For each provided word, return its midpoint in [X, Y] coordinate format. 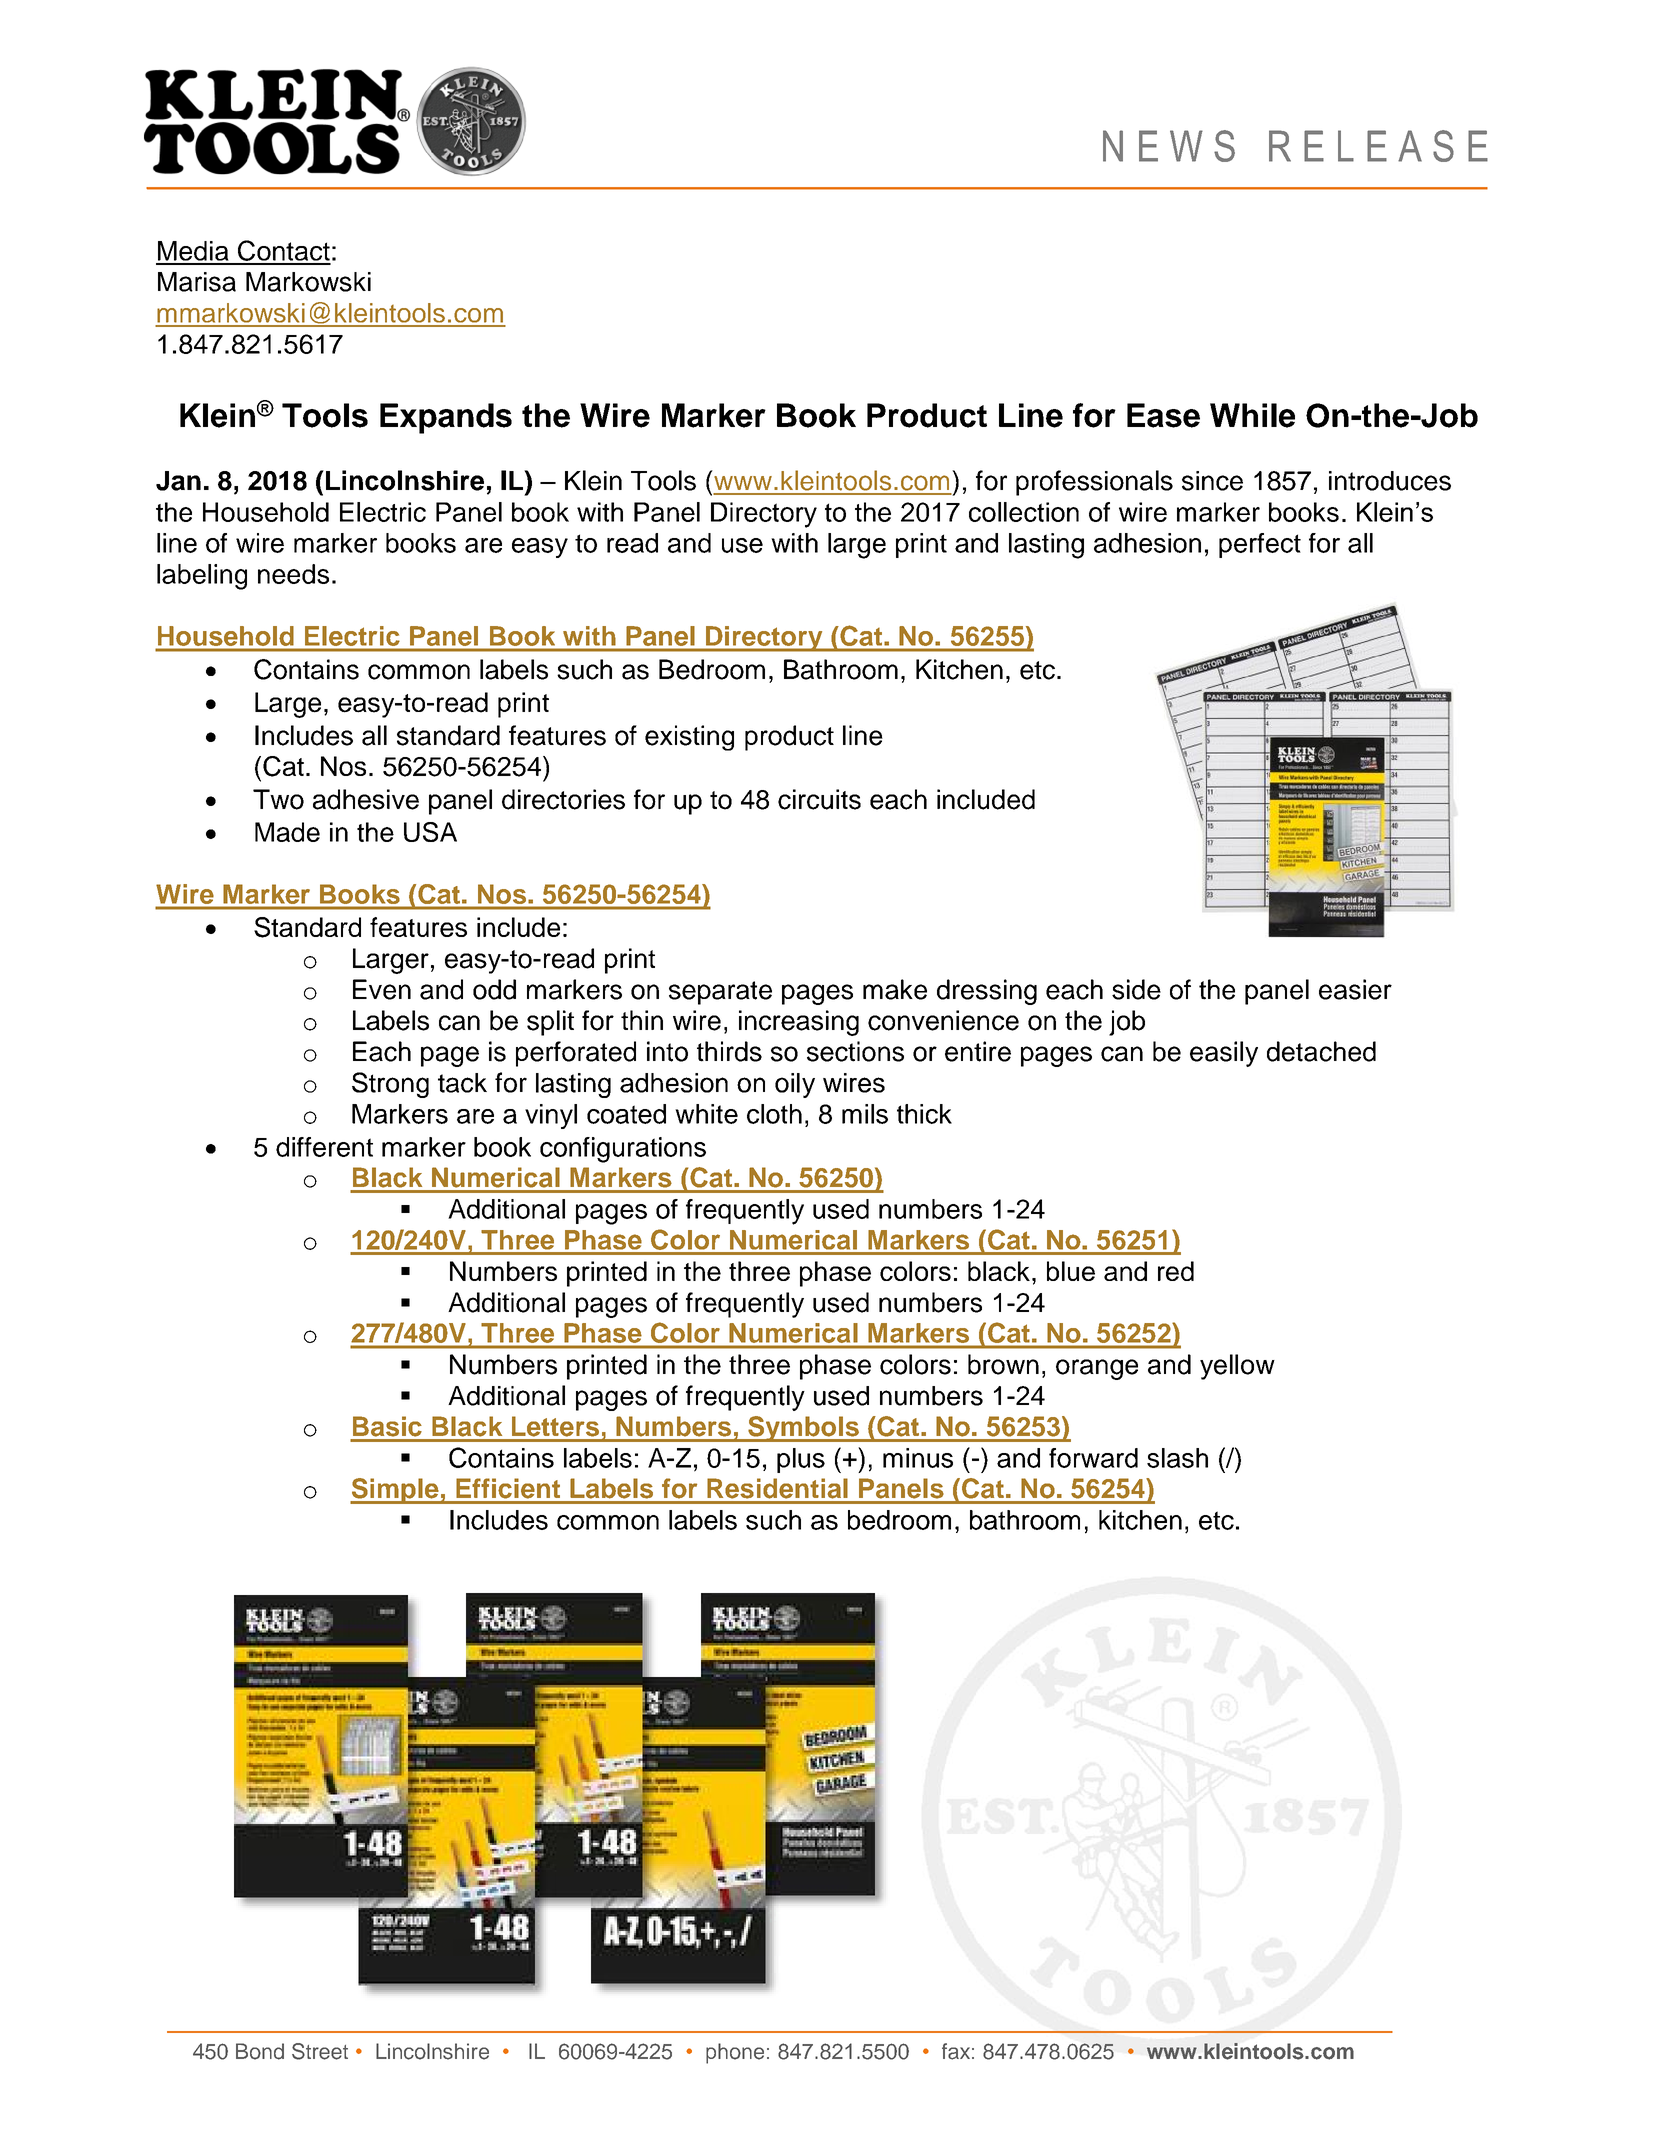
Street [320, 2051]
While [1252, 415]
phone [735, 2053]
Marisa [197, 282]
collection [1024, 512]
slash [1177, 1458]
